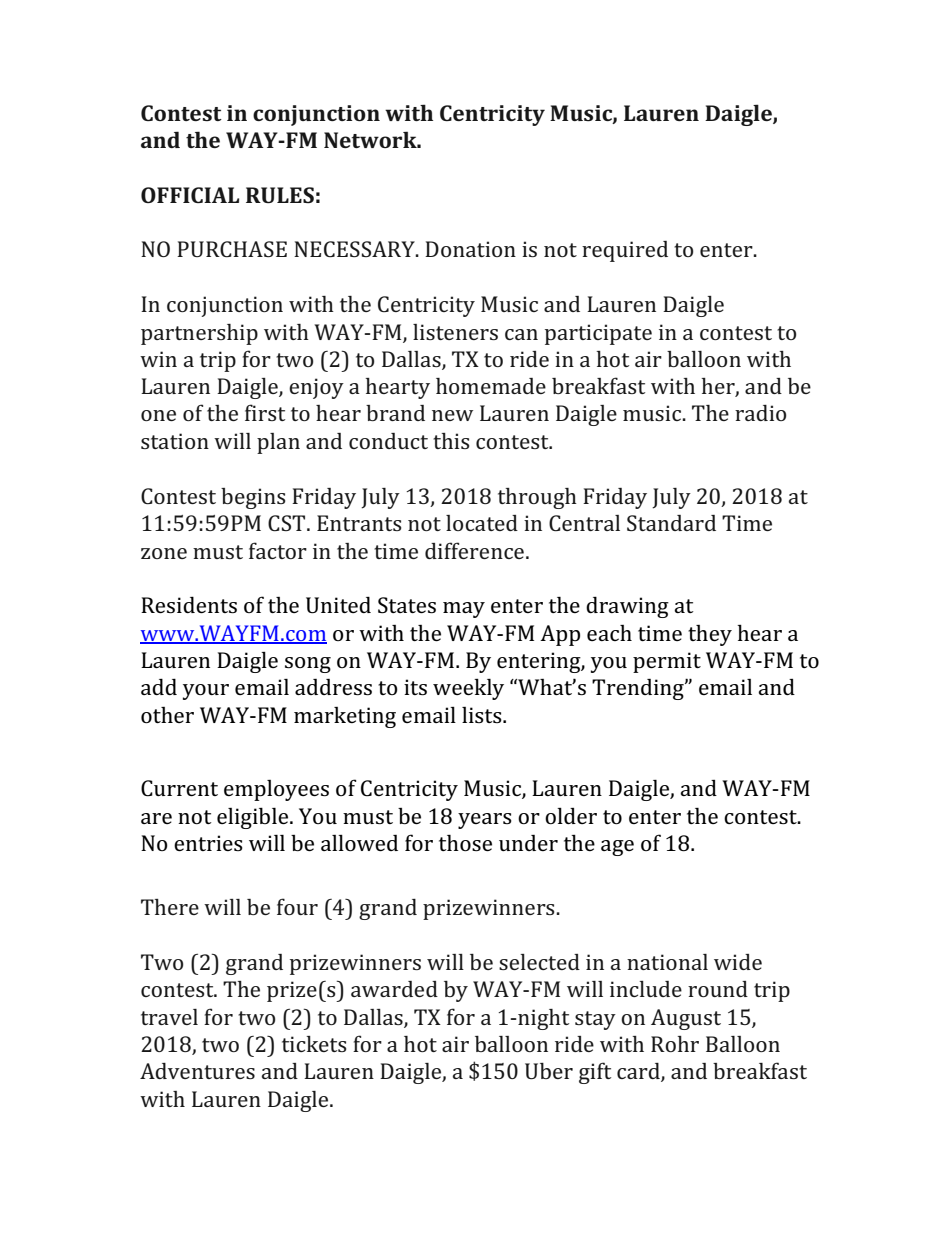  Describe the element at coordinates (208, 843) in the screenshot. I see `entries` at that location.
